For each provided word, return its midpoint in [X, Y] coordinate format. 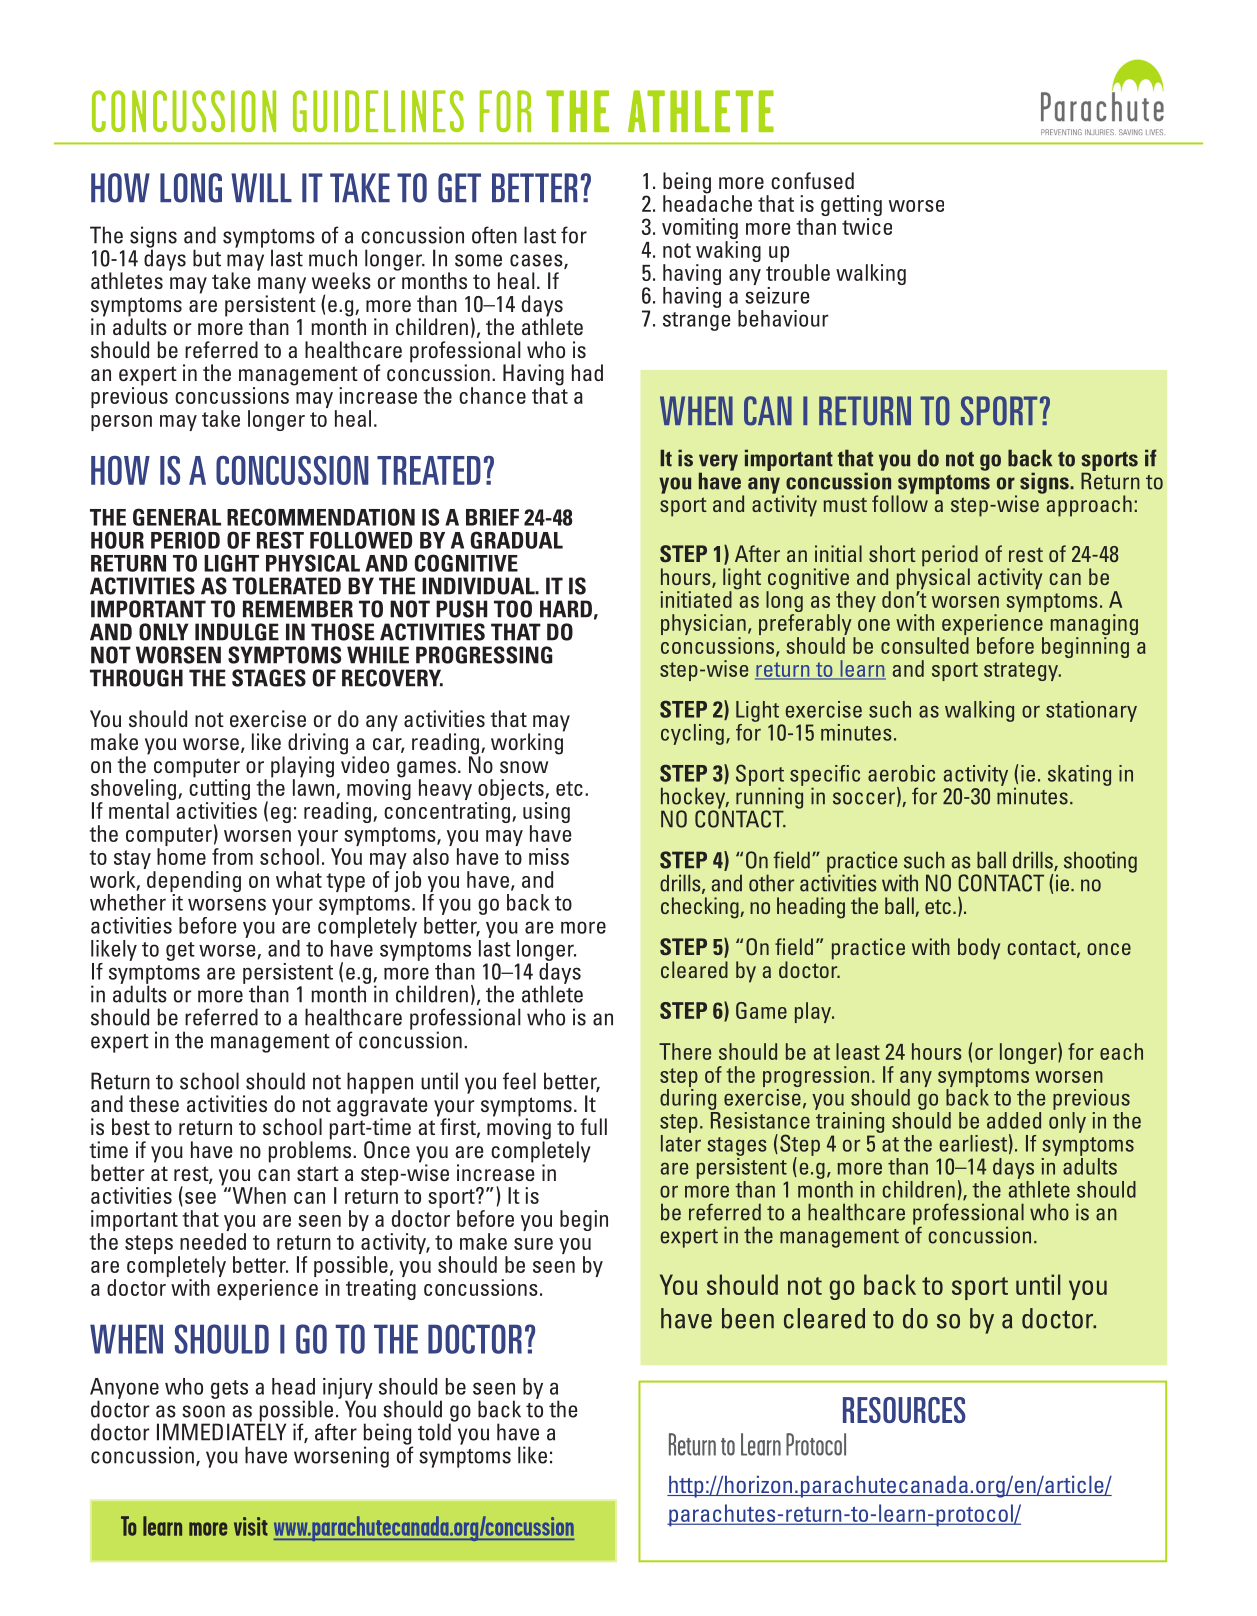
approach [1088, 505]
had [587, 372]
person [121, 423]
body [979, 949]
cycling [692, 734]
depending [194, 881]
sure [533, 1244]
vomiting [700, 230]
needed [213, 1241]
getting [851, 207]
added [1014, 1120]
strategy [1022, 671]
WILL [261, 187]
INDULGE [237, 632]
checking [701, 908]
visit [251, 1526]
